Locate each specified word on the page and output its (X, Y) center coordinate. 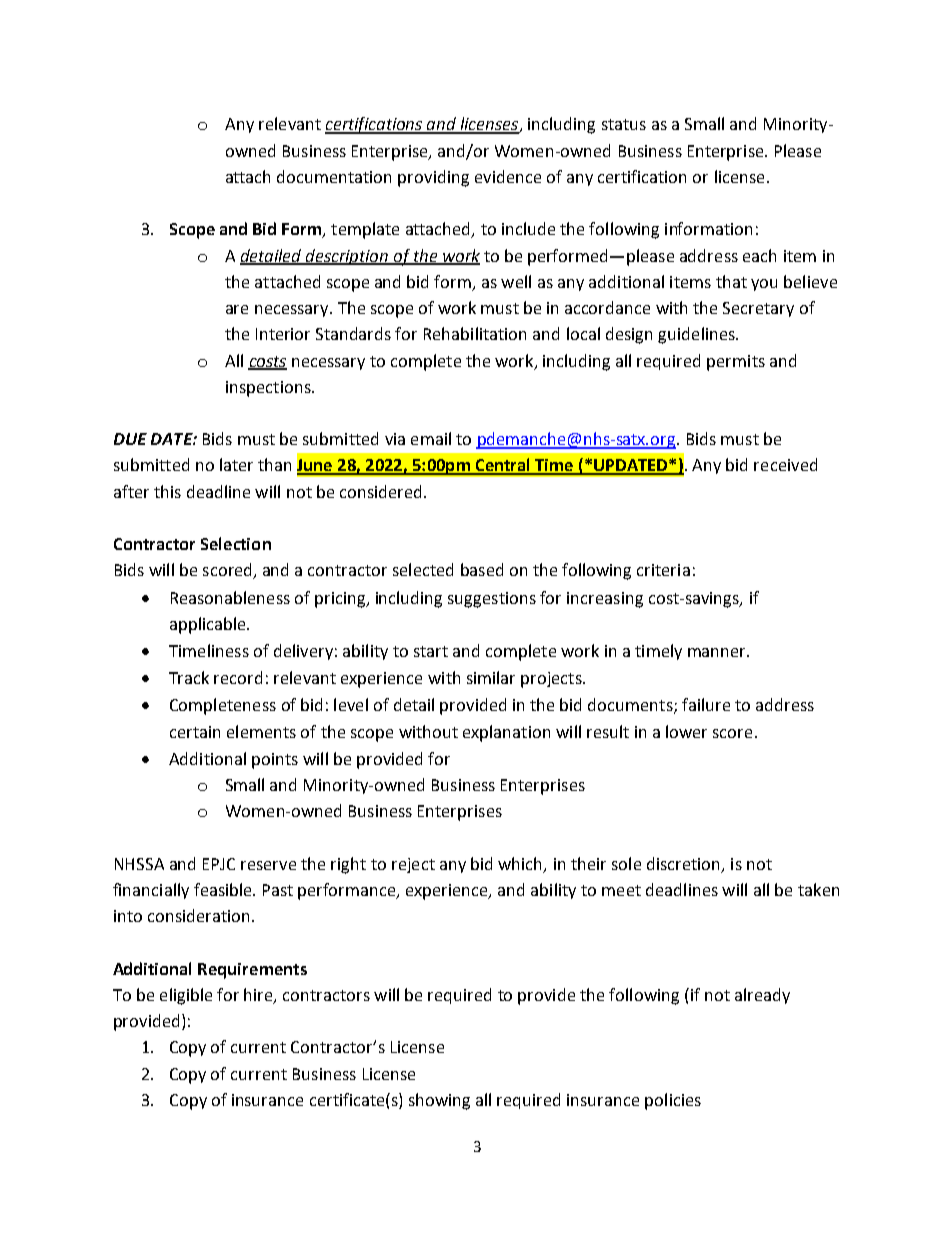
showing (439, 1101)
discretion (685, 865)
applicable (209, 625)
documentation (334, 176)
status (624, 124)
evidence (508, 176)
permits (736, 363)
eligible (186, 996)
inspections (269, 389)
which (521, 865)
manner (718, 652)
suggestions (492, 600)
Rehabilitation (475, 333)
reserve (268, 865)
